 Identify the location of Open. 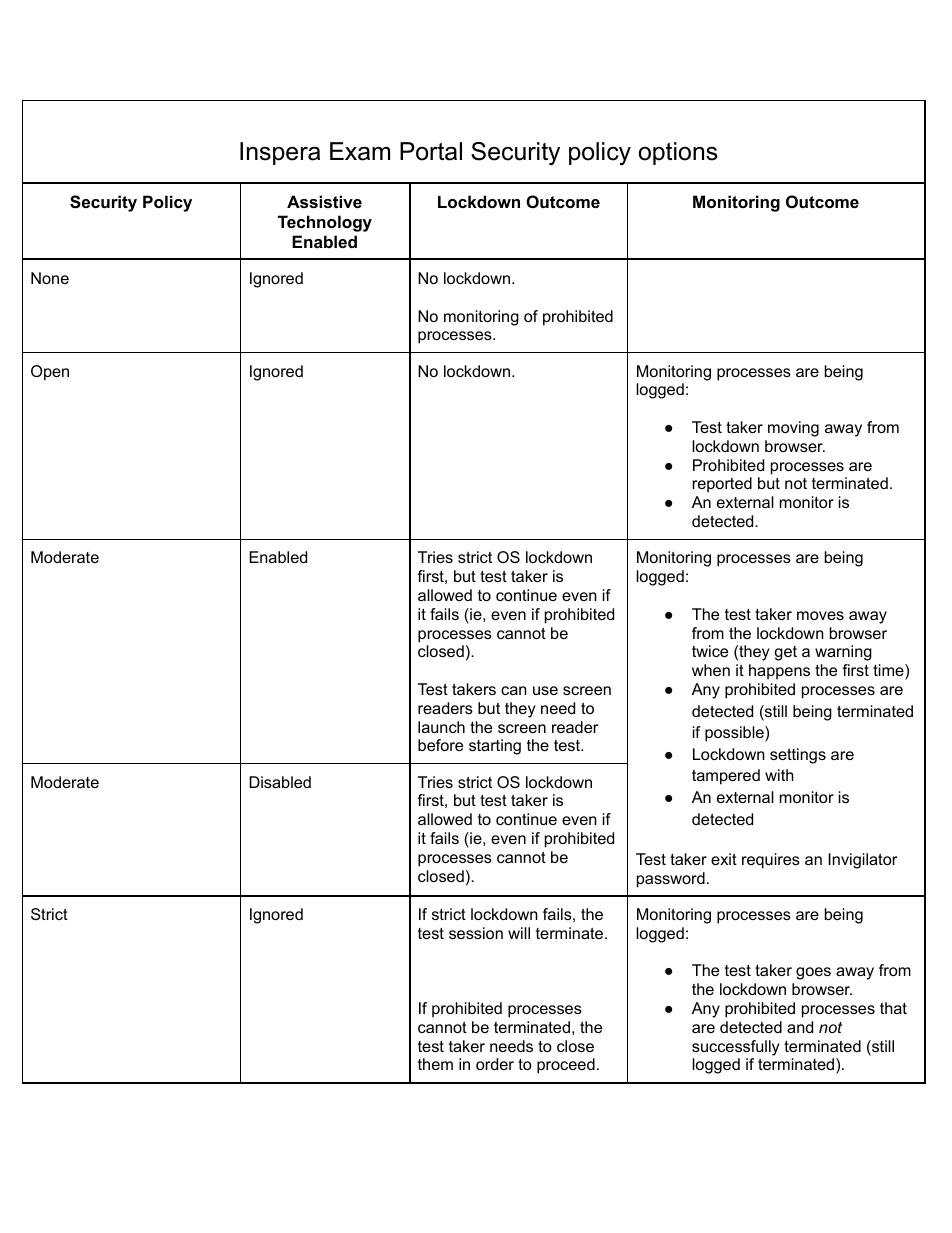
(50, 373).
